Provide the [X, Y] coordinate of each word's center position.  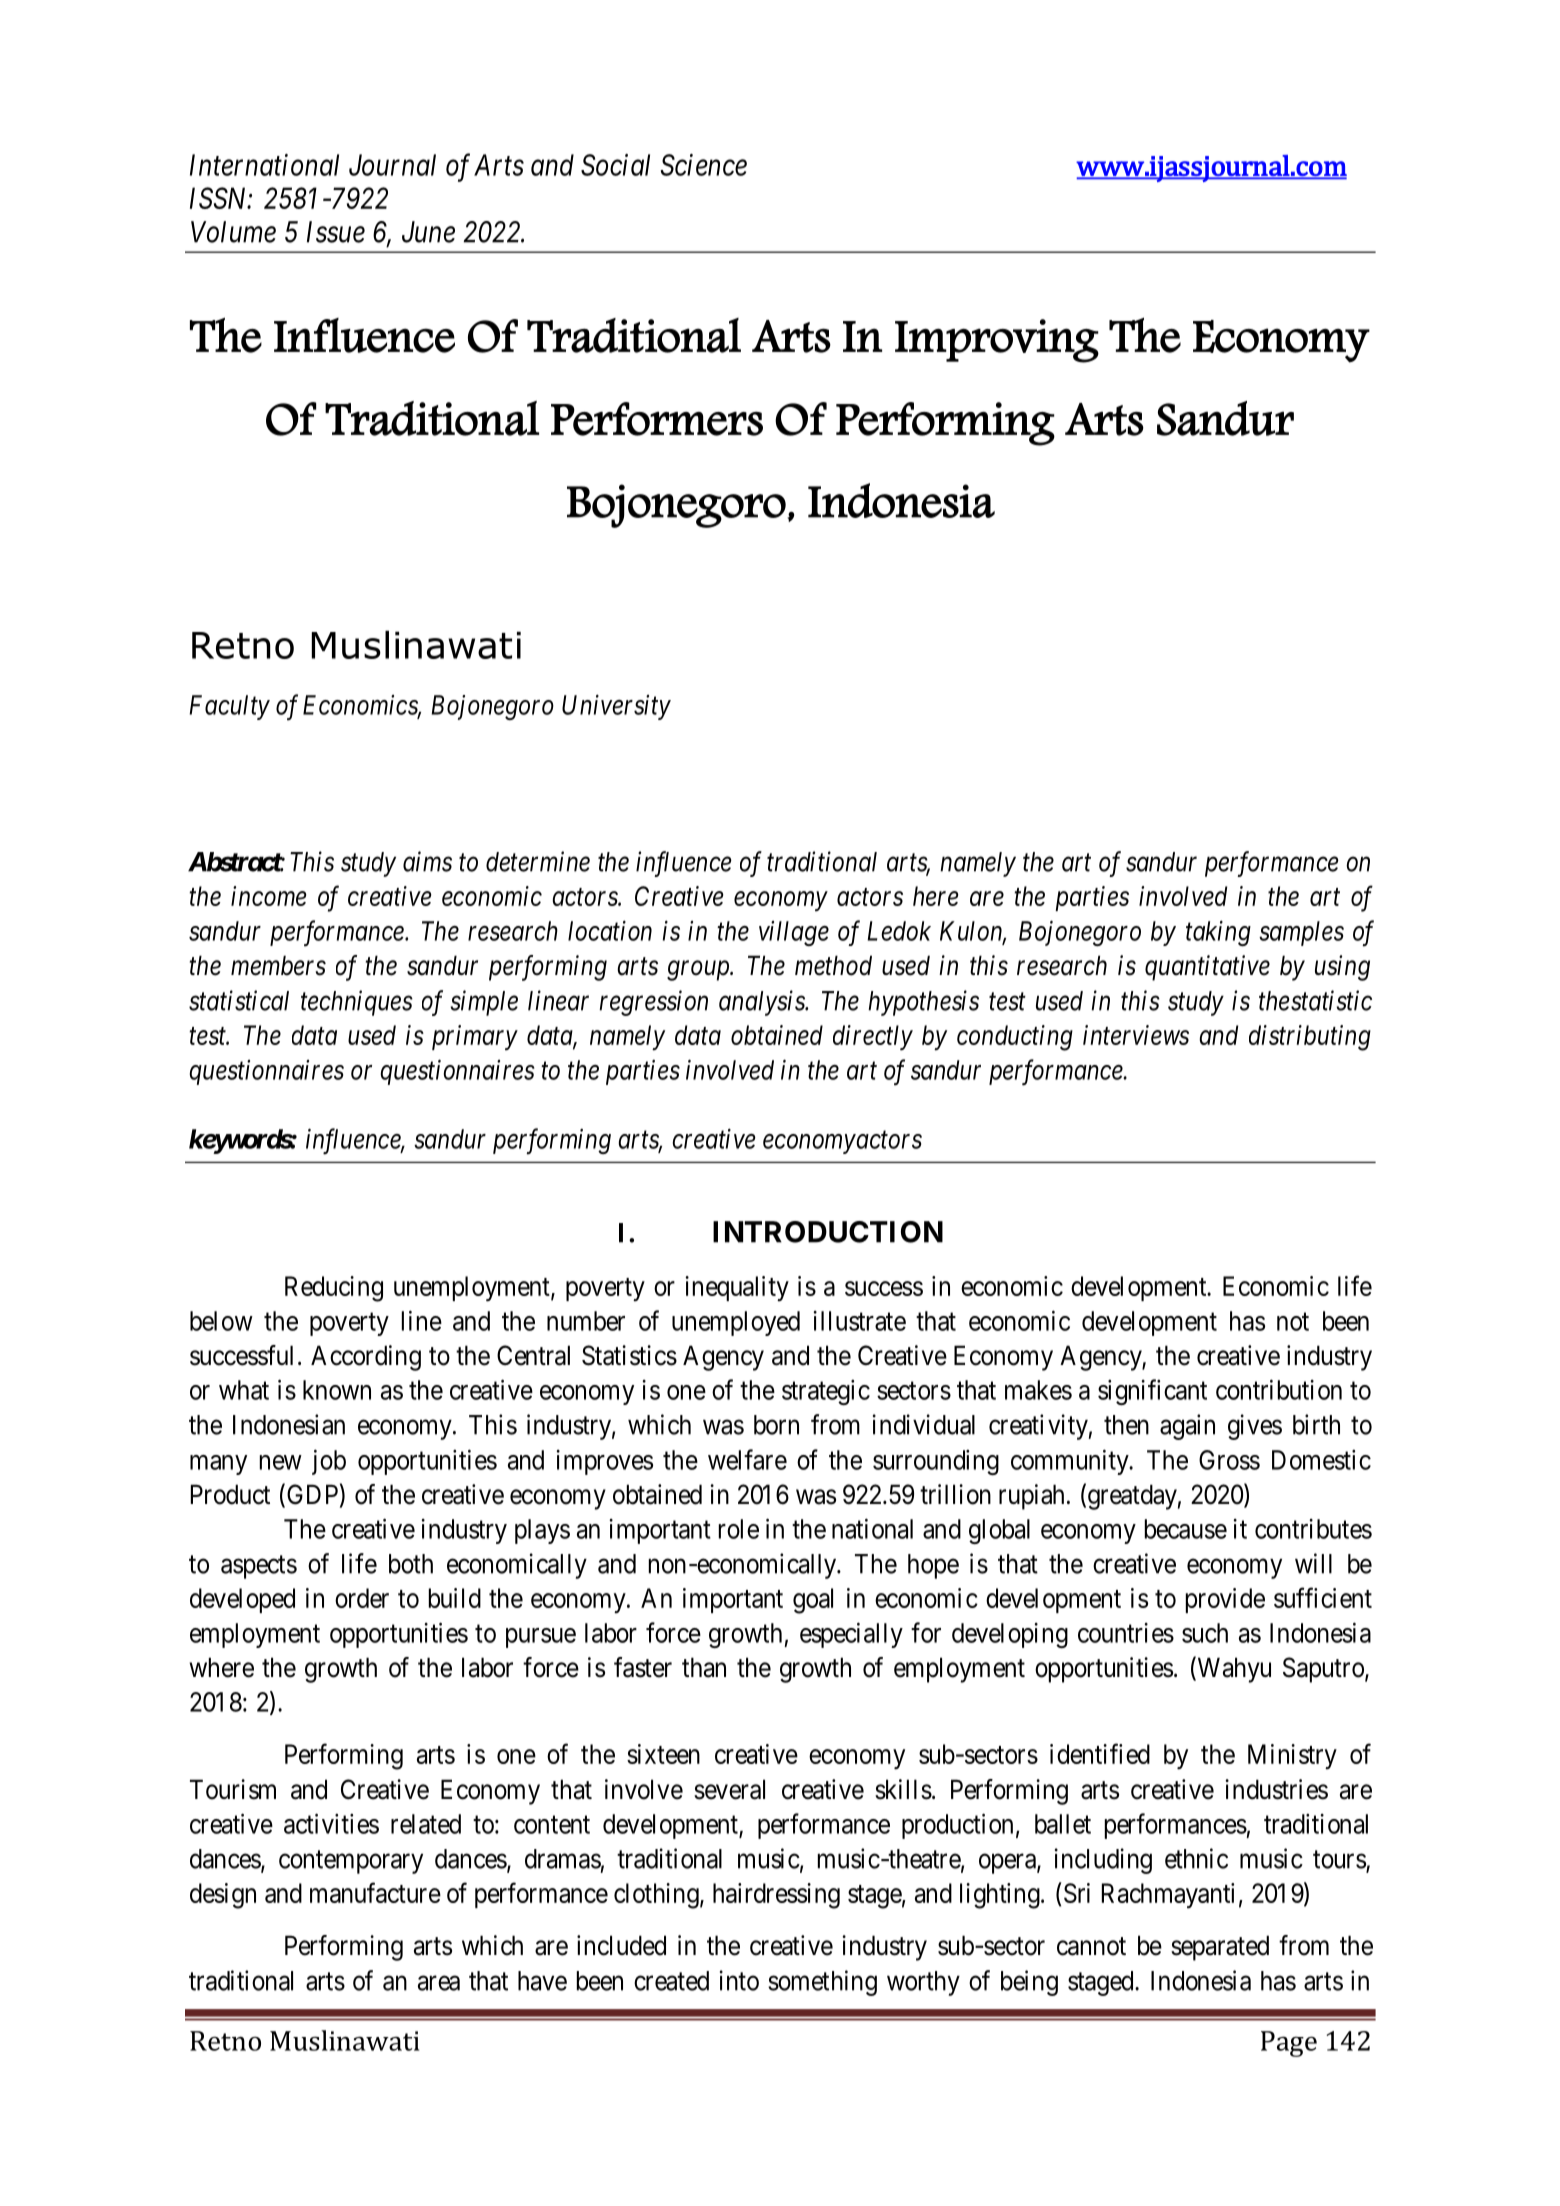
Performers [657, 419]
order [362, 1598]
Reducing [334, 1289]
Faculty [229, 707]
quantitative [1207, 968]
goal [813, 1601]
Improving [997, 341]
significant [1152, 1392]
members [278, 965]
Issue [336, 232]
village [794, 933]
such [1205, 1633]
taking [1218, 933]
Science [704, 165]
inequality [737, 1288]
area [439, 1983]
